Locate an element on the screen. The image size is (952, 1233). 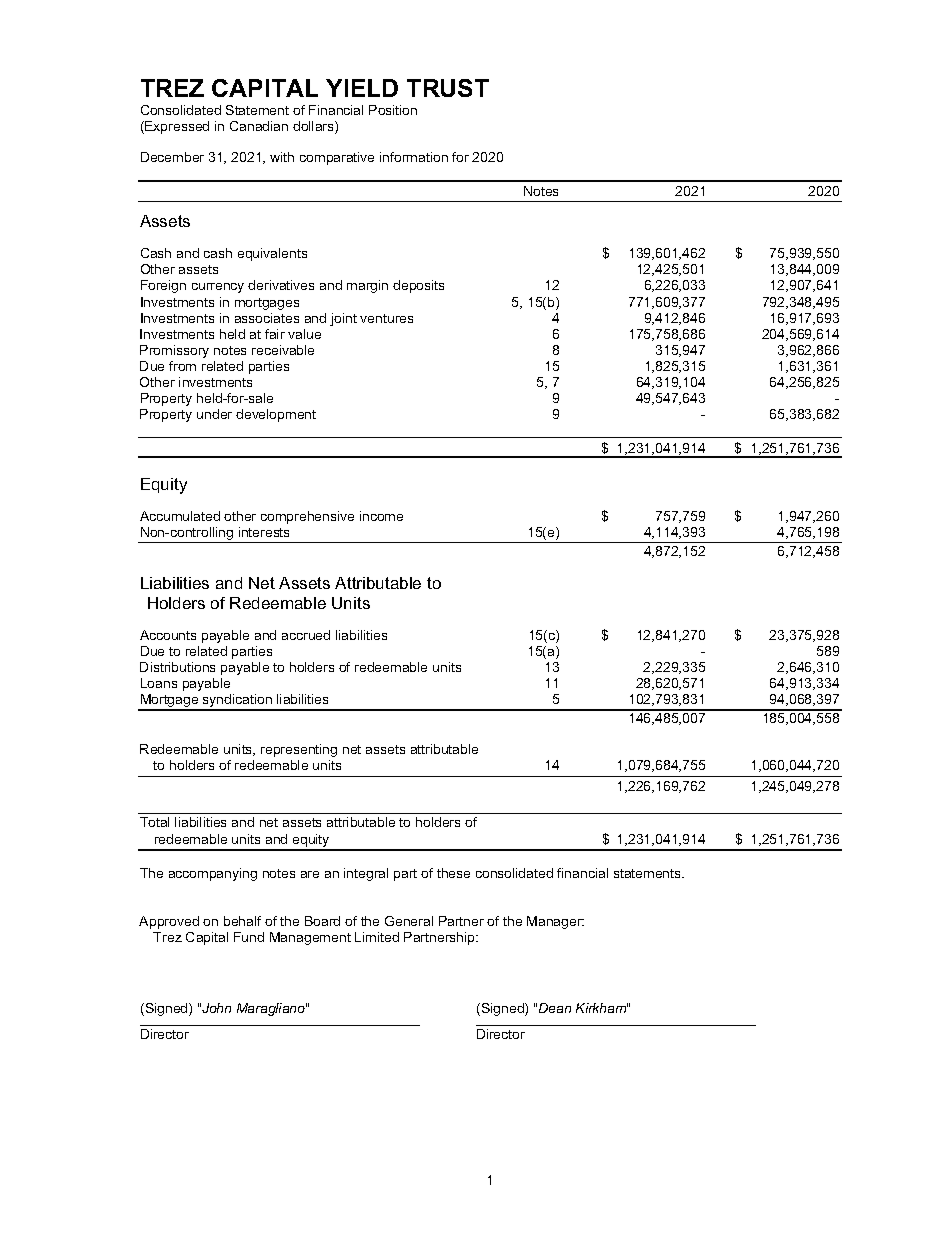
Manager is located at coordinates (555, 922).
